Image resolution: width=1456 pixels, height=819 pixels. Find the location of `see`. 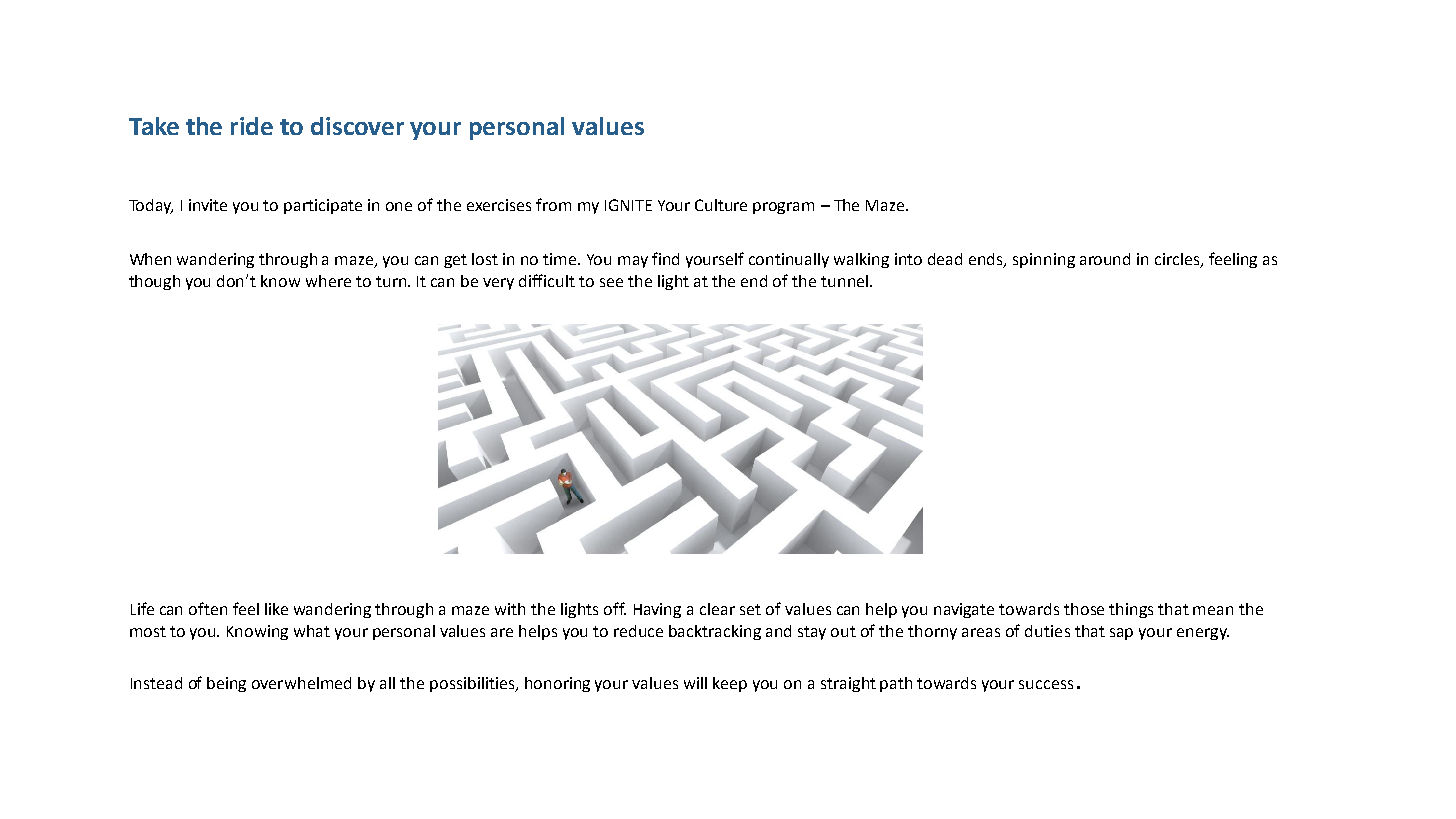

see is located at coordinates (611, 282).
